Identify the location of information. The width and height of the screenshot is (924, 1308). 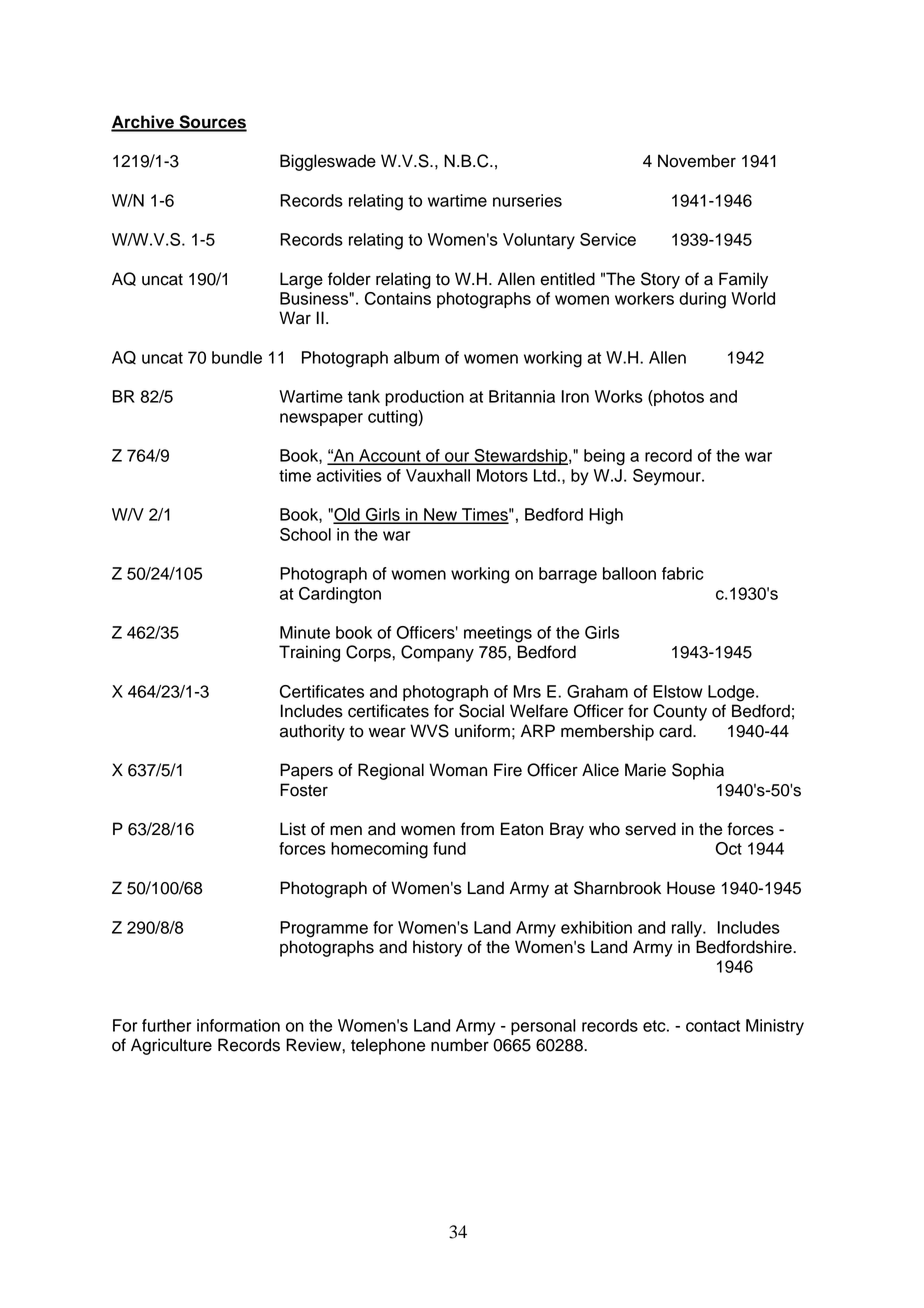
(238, 1025).
